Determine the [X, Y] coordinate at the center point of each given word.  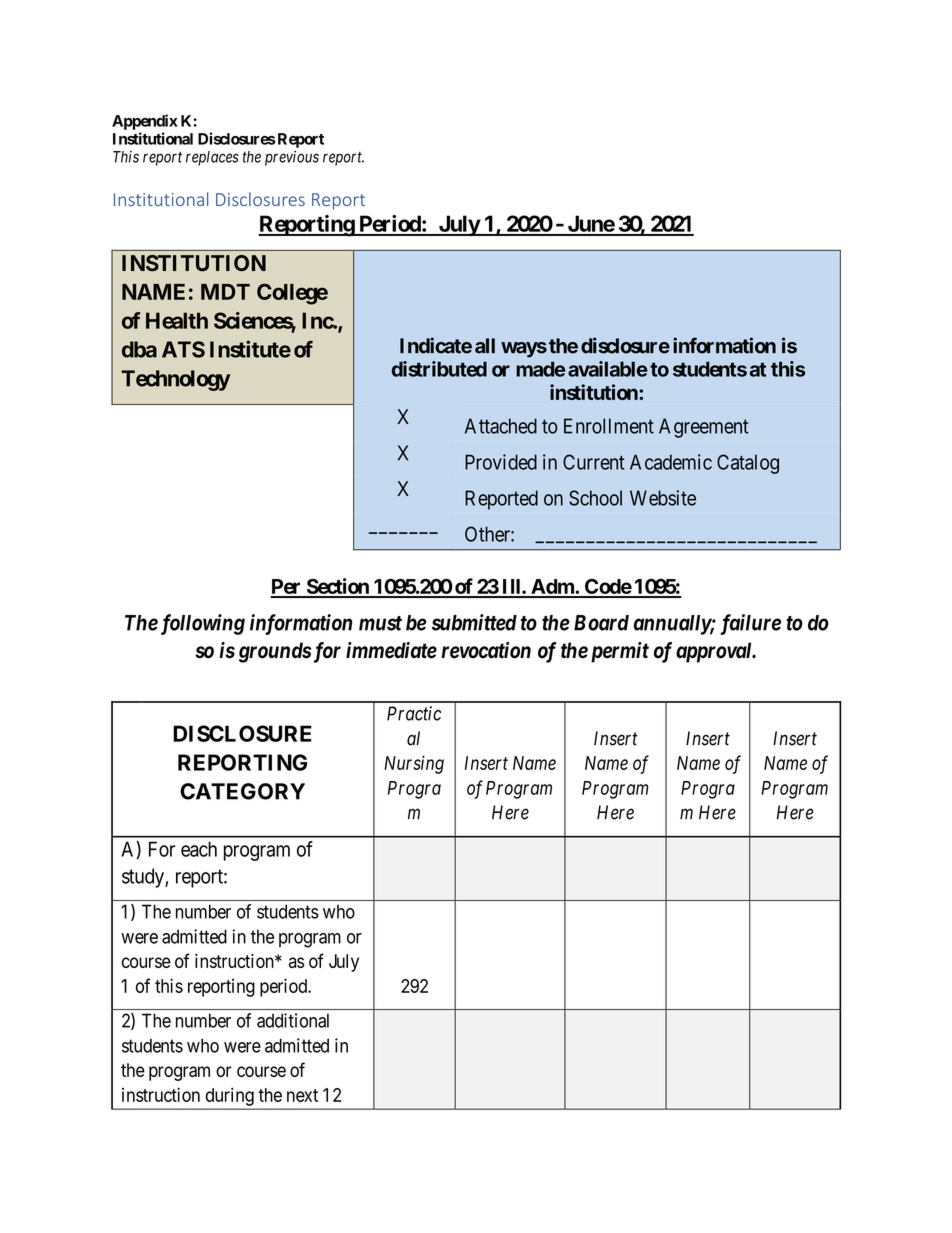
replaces [212, 158]
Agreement [704, 428]
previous [292, 158]
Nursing [414, 764]
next [302, 1095]
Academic [671, 462]
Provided [501, 462]
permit [618, 652]
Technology [176, 380]
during [230, 1097]
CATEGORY [242, 791]
